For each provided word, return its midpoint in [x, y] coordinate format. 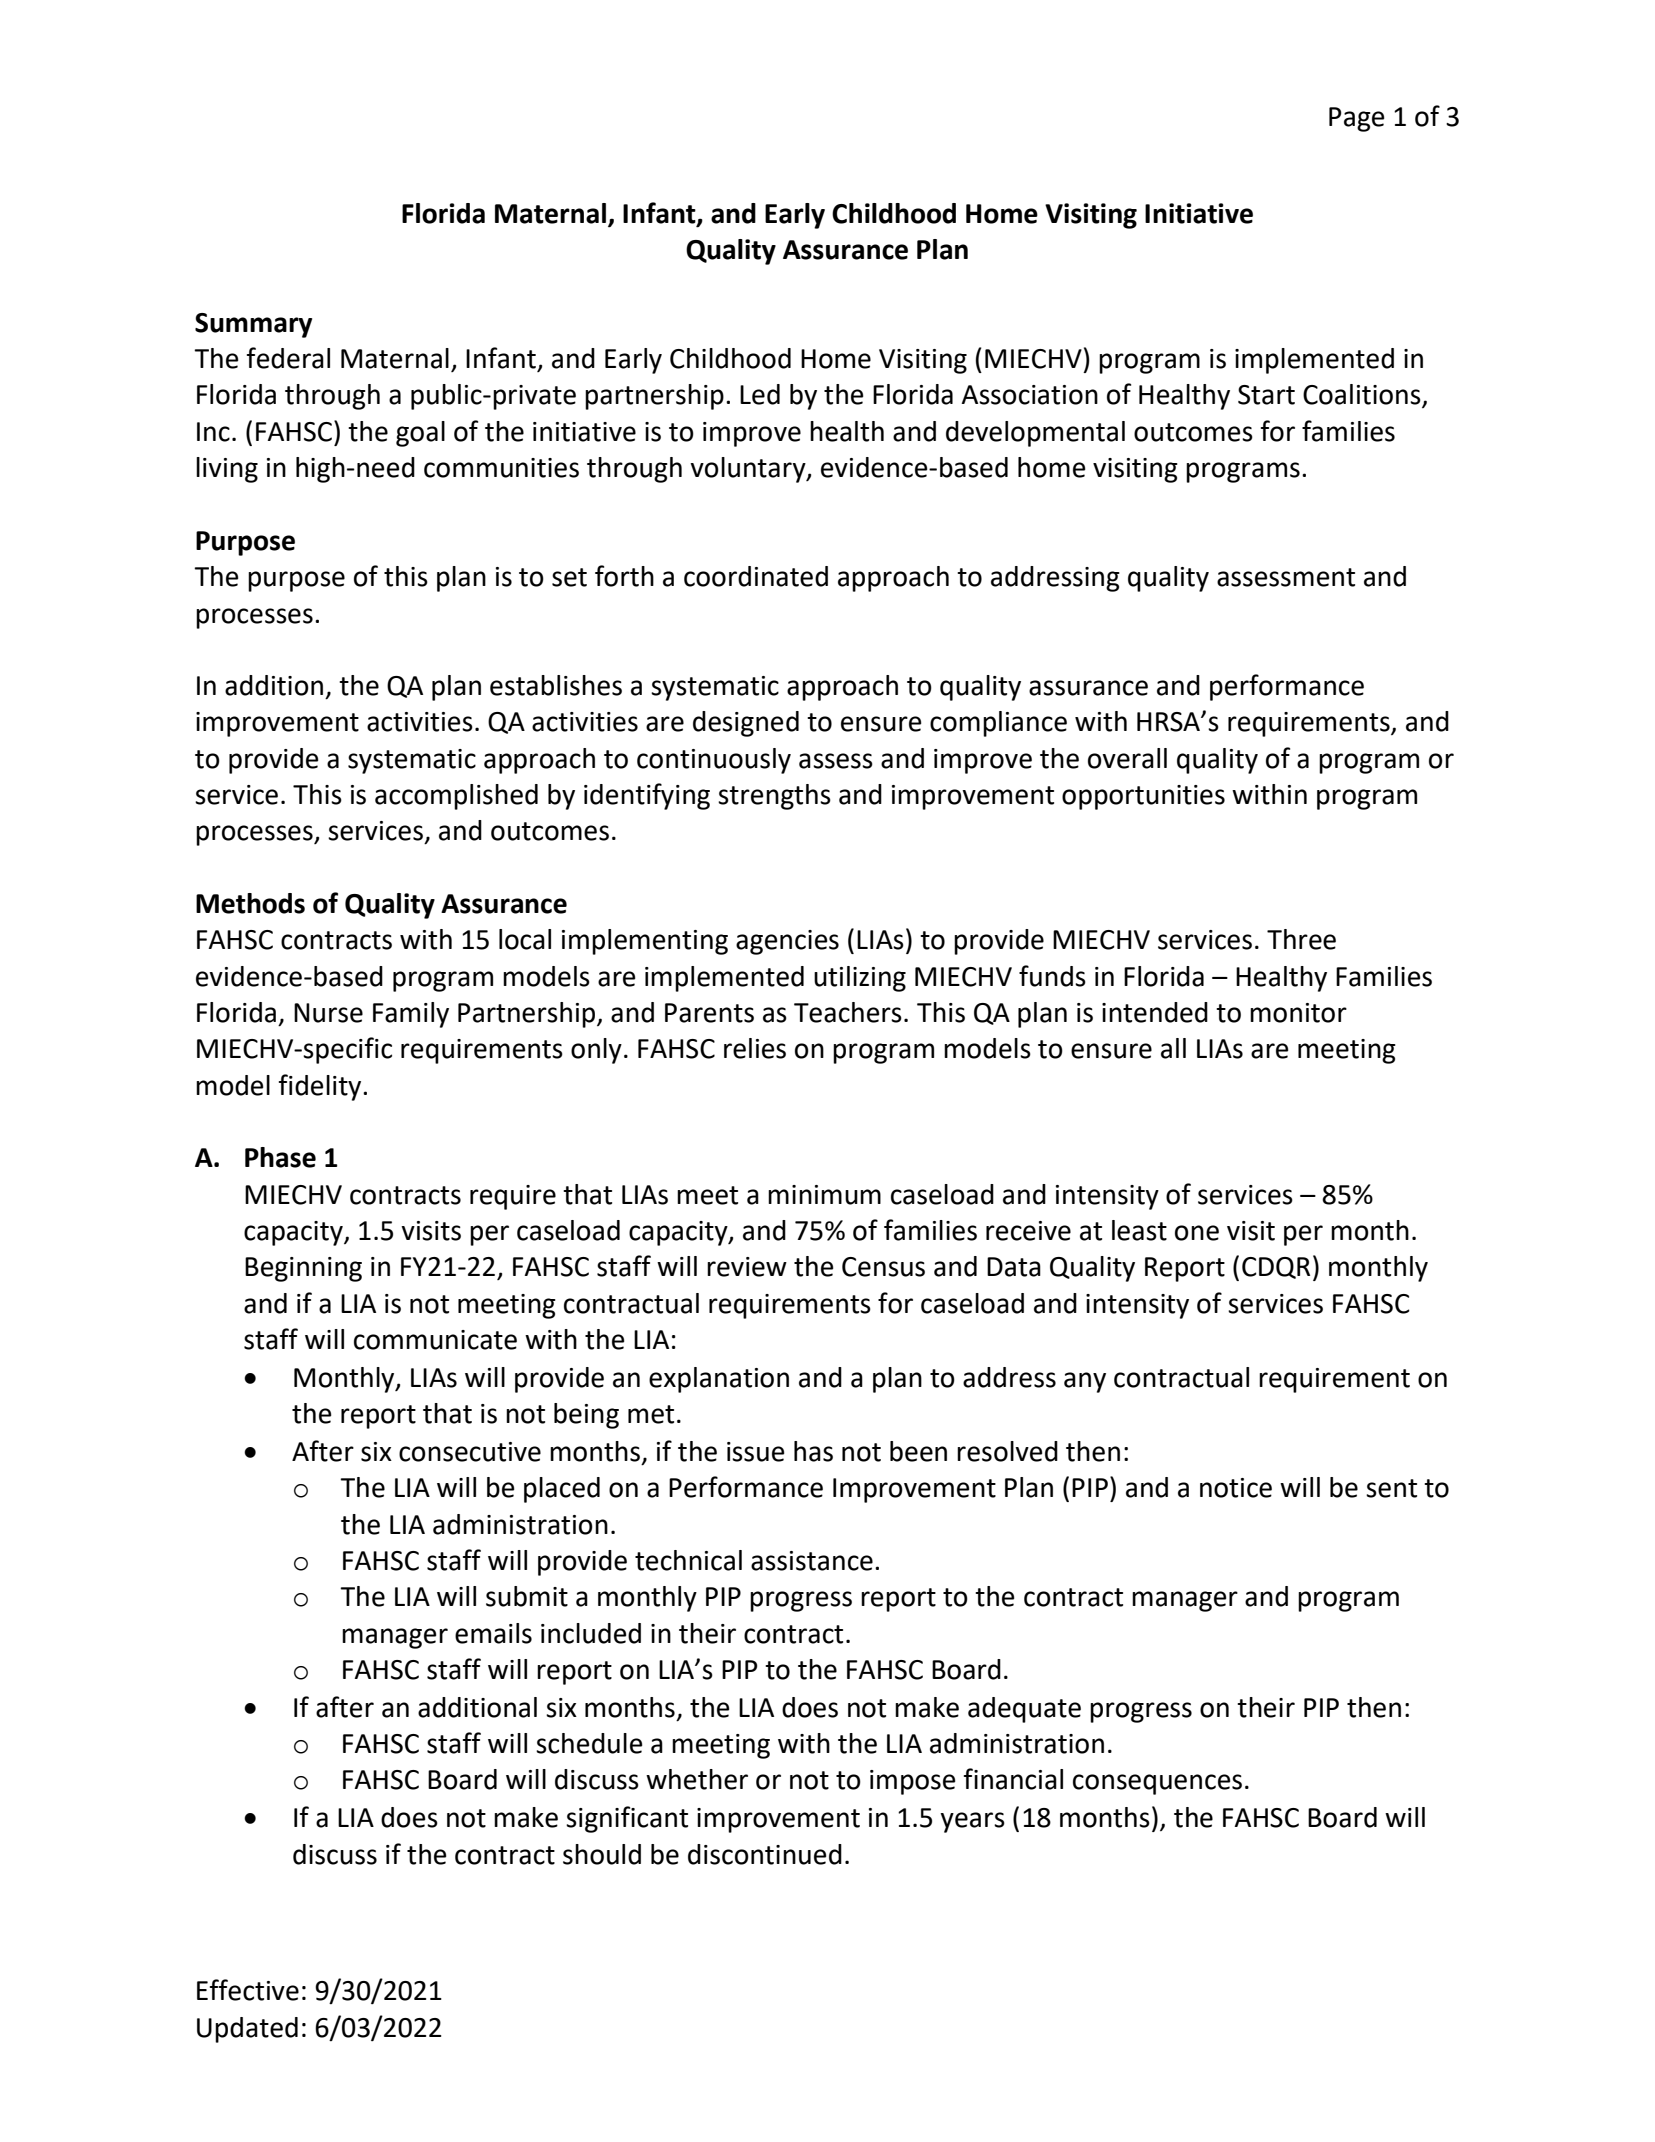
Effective [248, 1990]
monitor [1298, 1013]
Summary [253, 325]
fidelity [321, 1087]
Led [760, 394]
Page [1356, 119]
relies [755, 1048]
